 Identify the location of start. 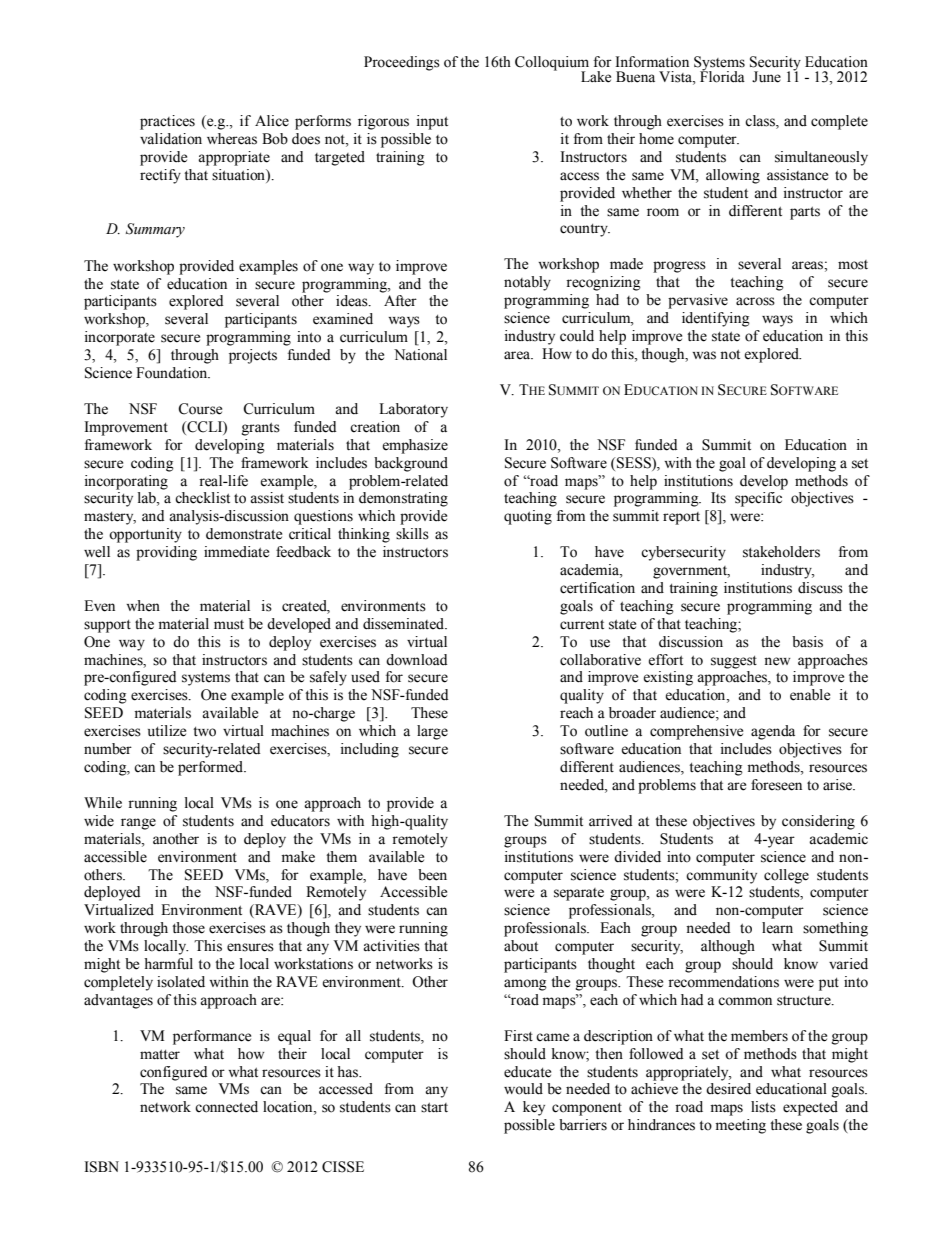
(434, 1108).
